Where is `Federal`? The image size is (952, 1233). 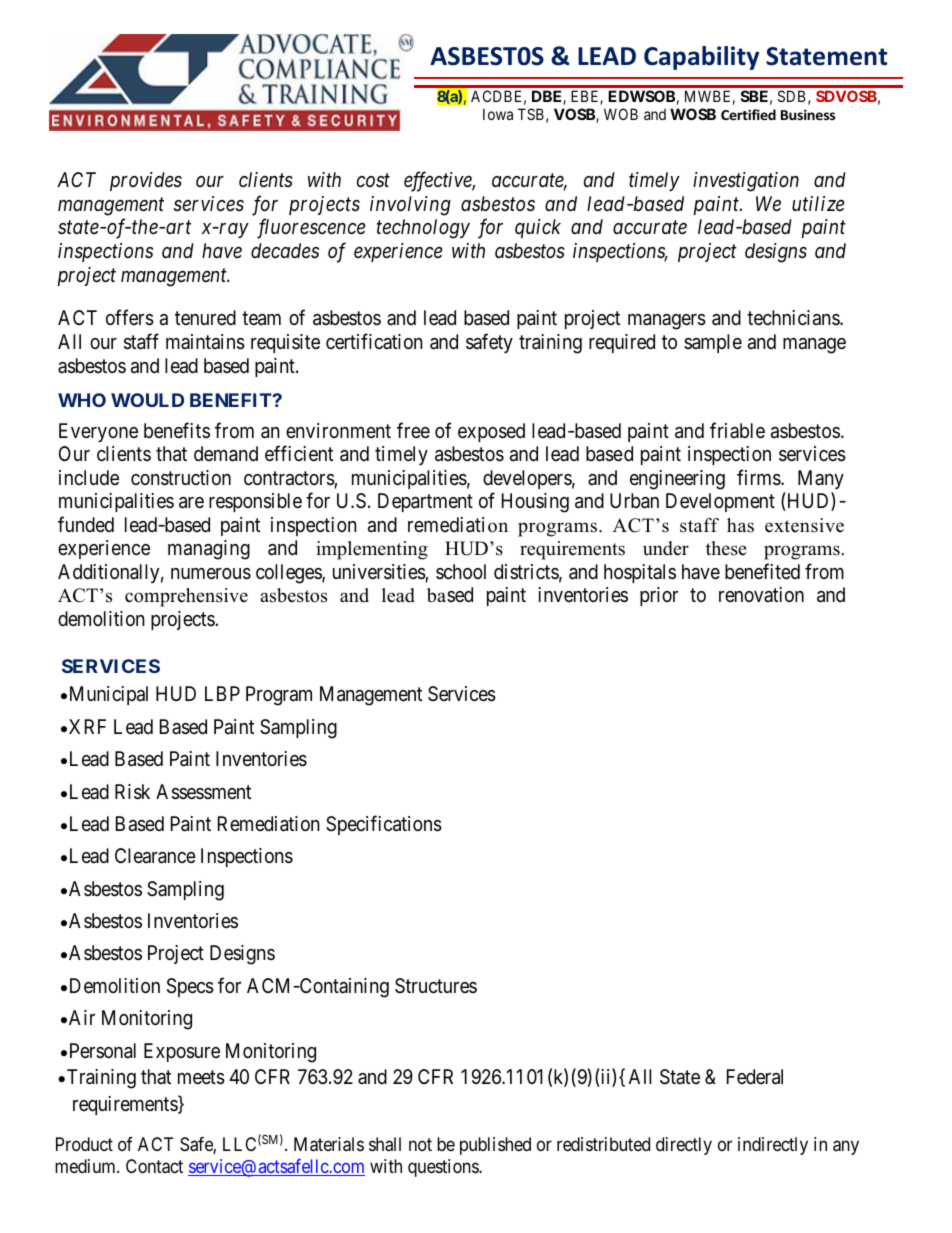 Federal is located at coordinates (755, 1077).
